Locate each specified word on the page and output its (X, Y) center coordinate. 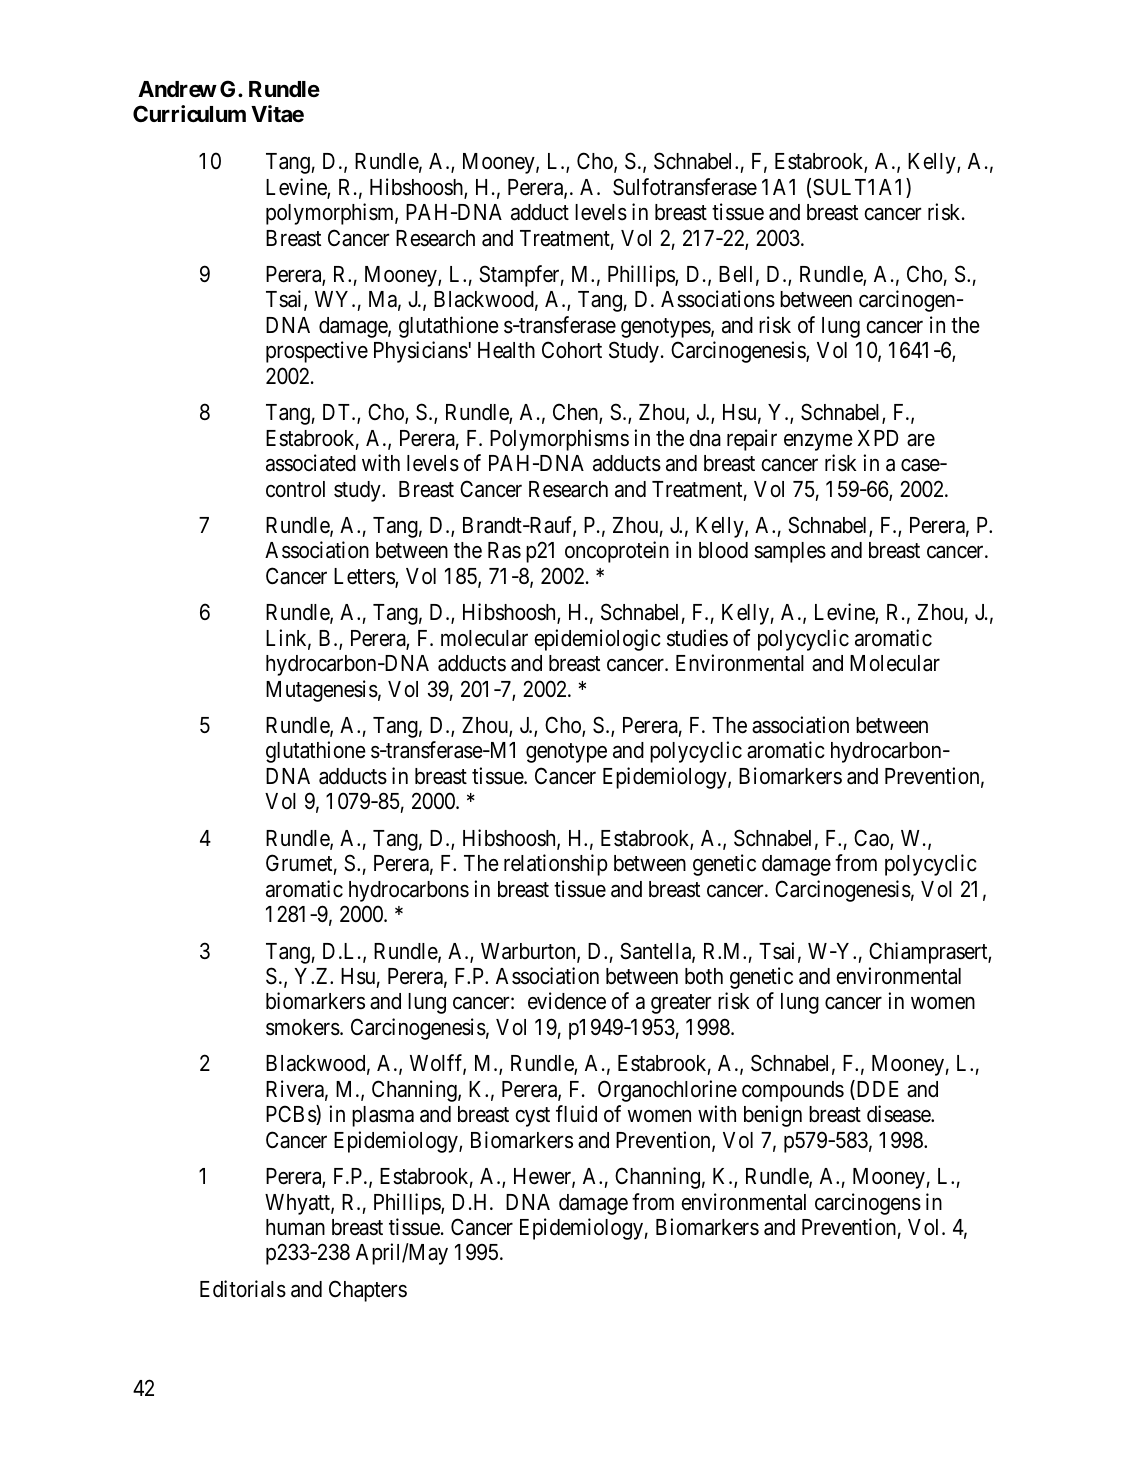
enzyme (818, 442)
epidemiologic (598, 640)
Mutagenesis (322, 691)
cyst (533, 1117)
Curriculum (189, 114)
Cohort (572, 350)
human (295, 1227)
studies (697, 638)
